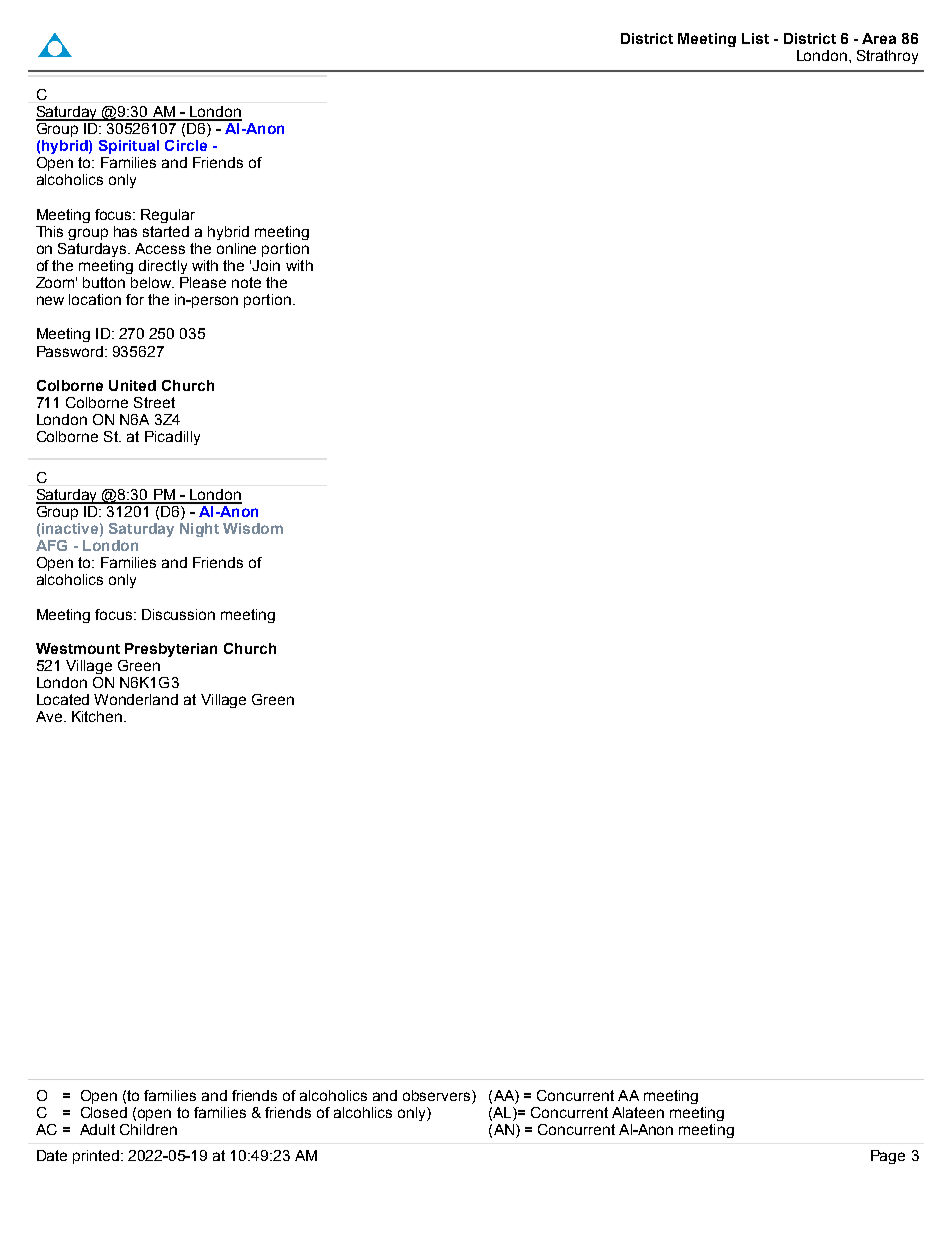 The image size is (952, 1233). What do you see at coordinates (129, 147) in the screenshot?
I see `Spiritual` at bounding box center [129, 147].
